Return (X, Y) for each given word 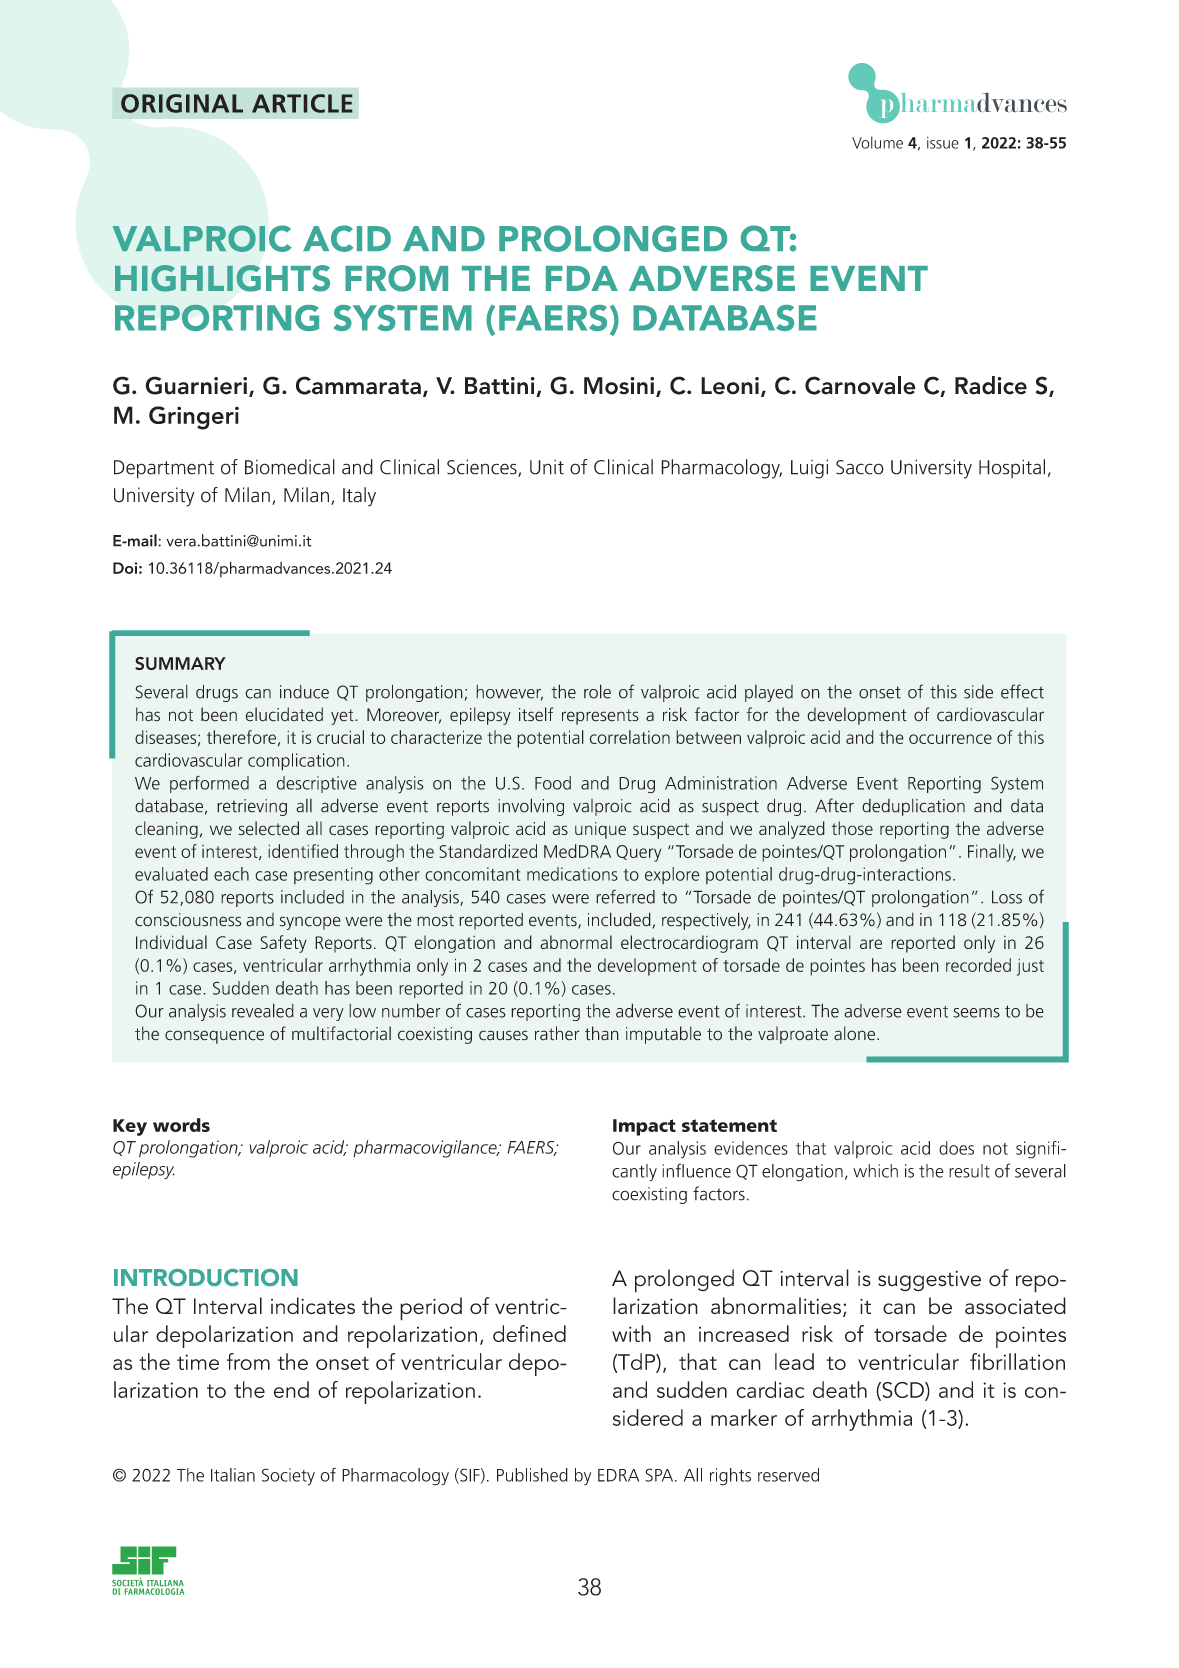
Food (553, 783)
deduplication (913, 807)
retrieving (252, 807)
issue (943, 143)
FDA (582, 278)
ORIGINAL (182, 103)
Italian (233, 1475)
